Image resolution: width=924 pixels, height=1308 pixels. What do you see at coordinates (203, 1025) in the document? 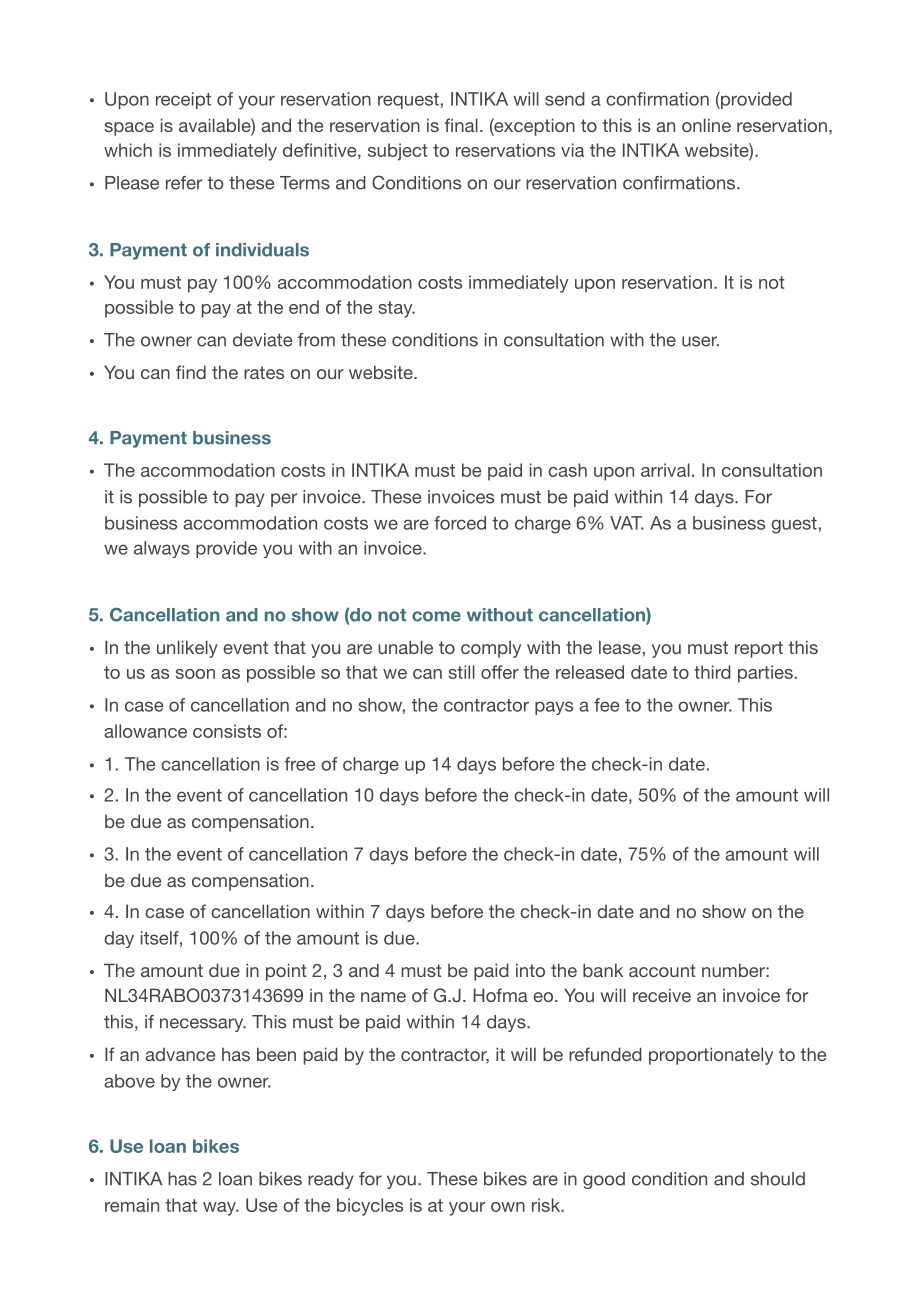
I see `necessary` at bounding box center [203, 1025].
